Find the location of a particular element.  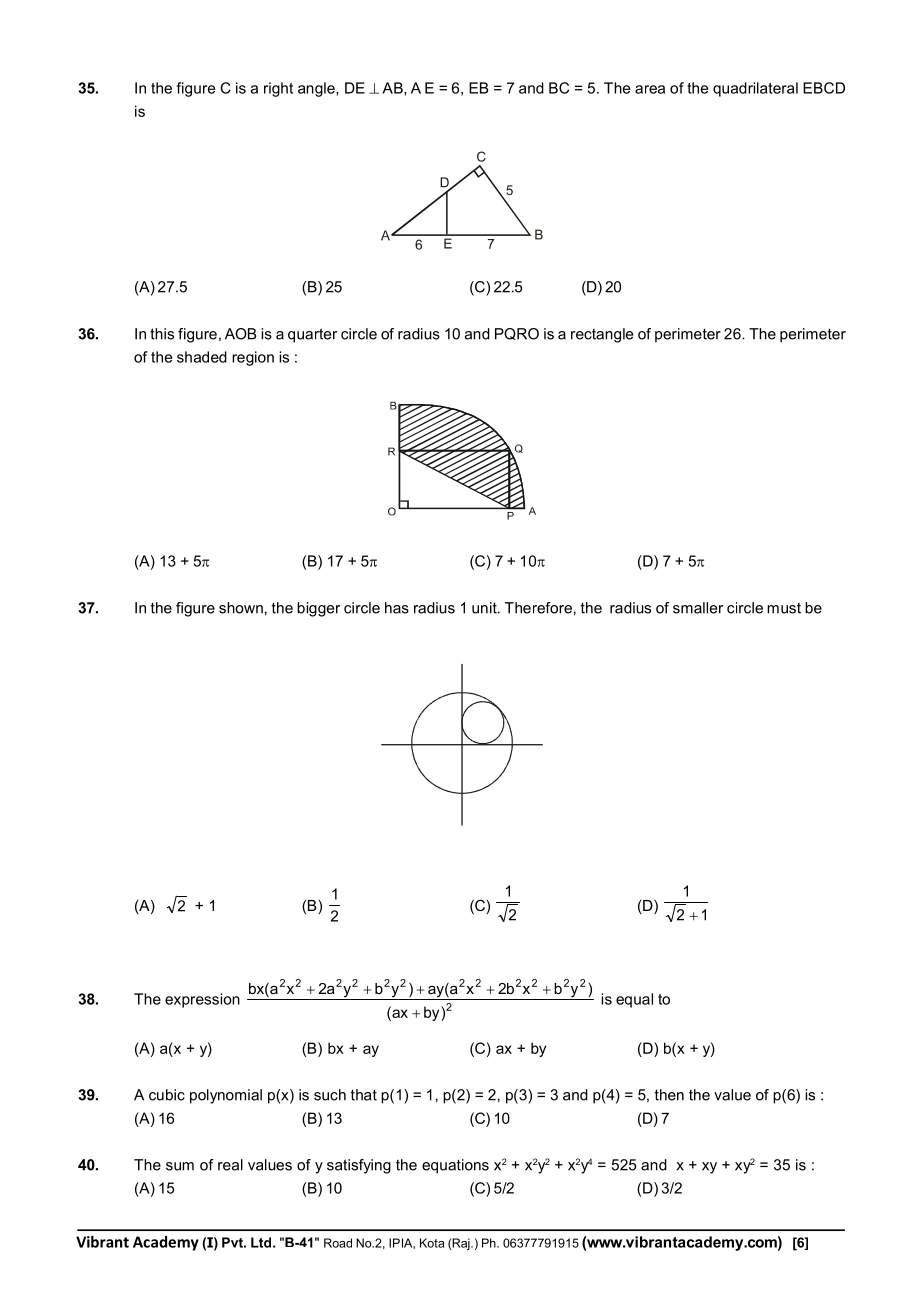

Therefore is located at coordinates (538, 608).
